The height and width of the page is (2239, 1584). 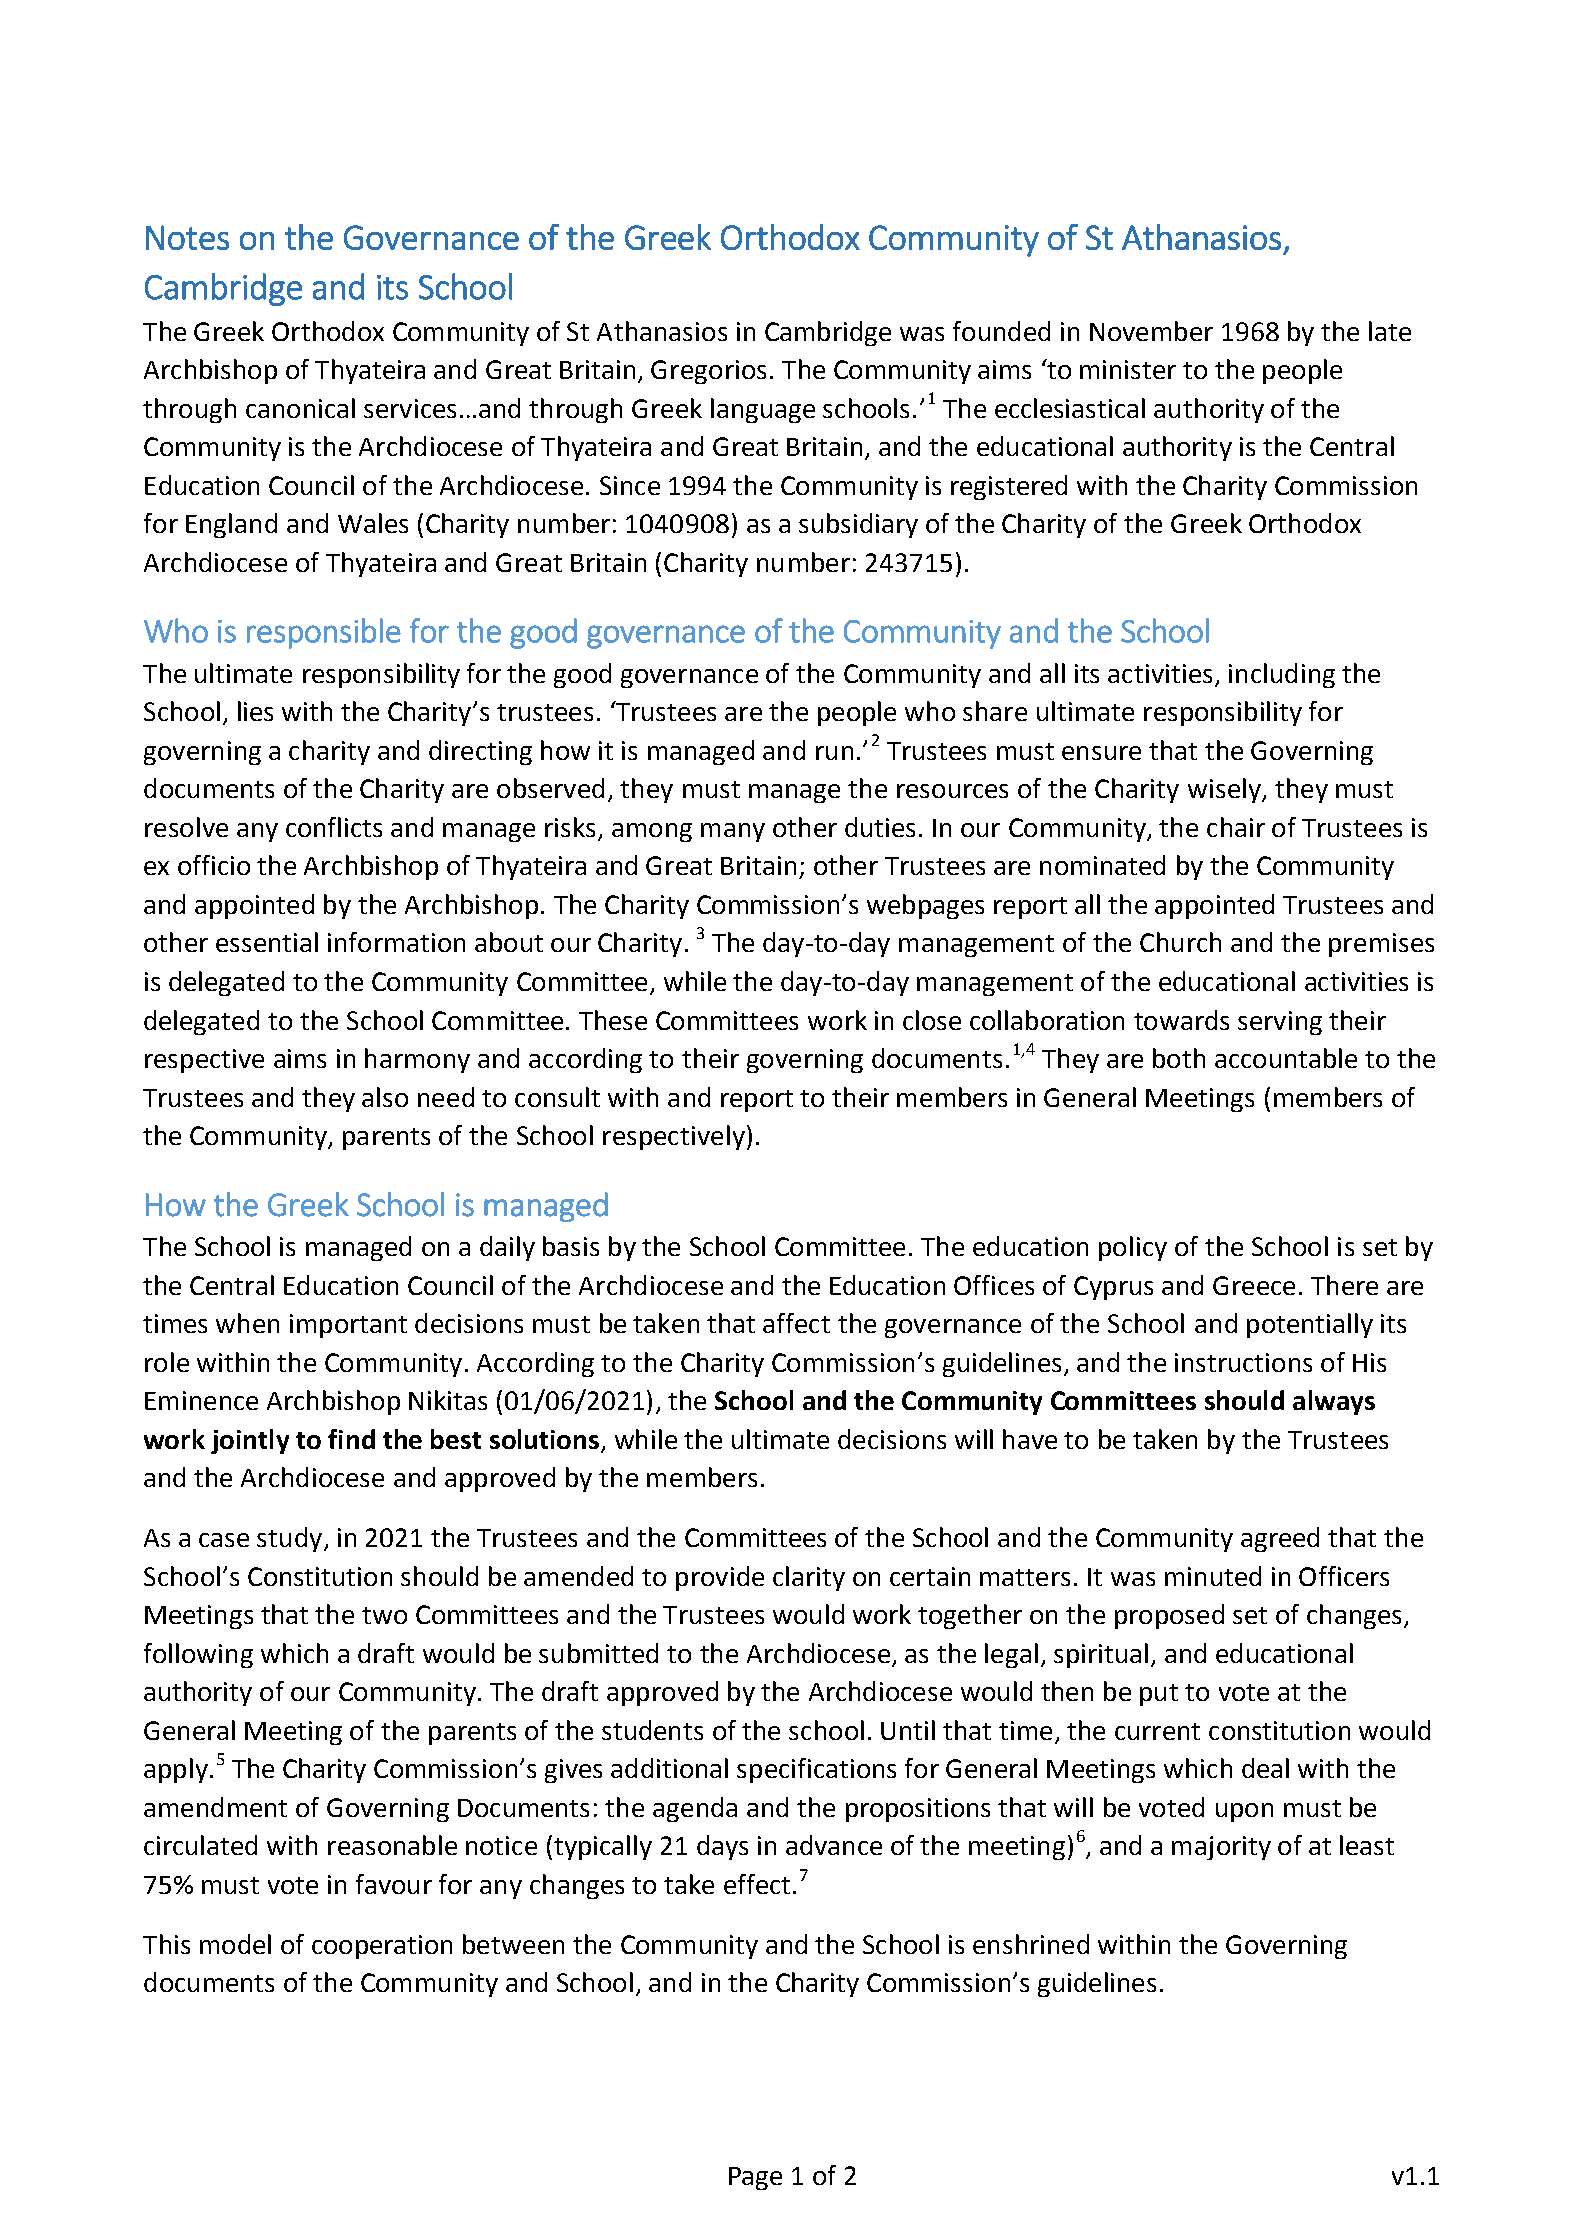 I want to click on accountable, so click(x=1286, y=1058).
